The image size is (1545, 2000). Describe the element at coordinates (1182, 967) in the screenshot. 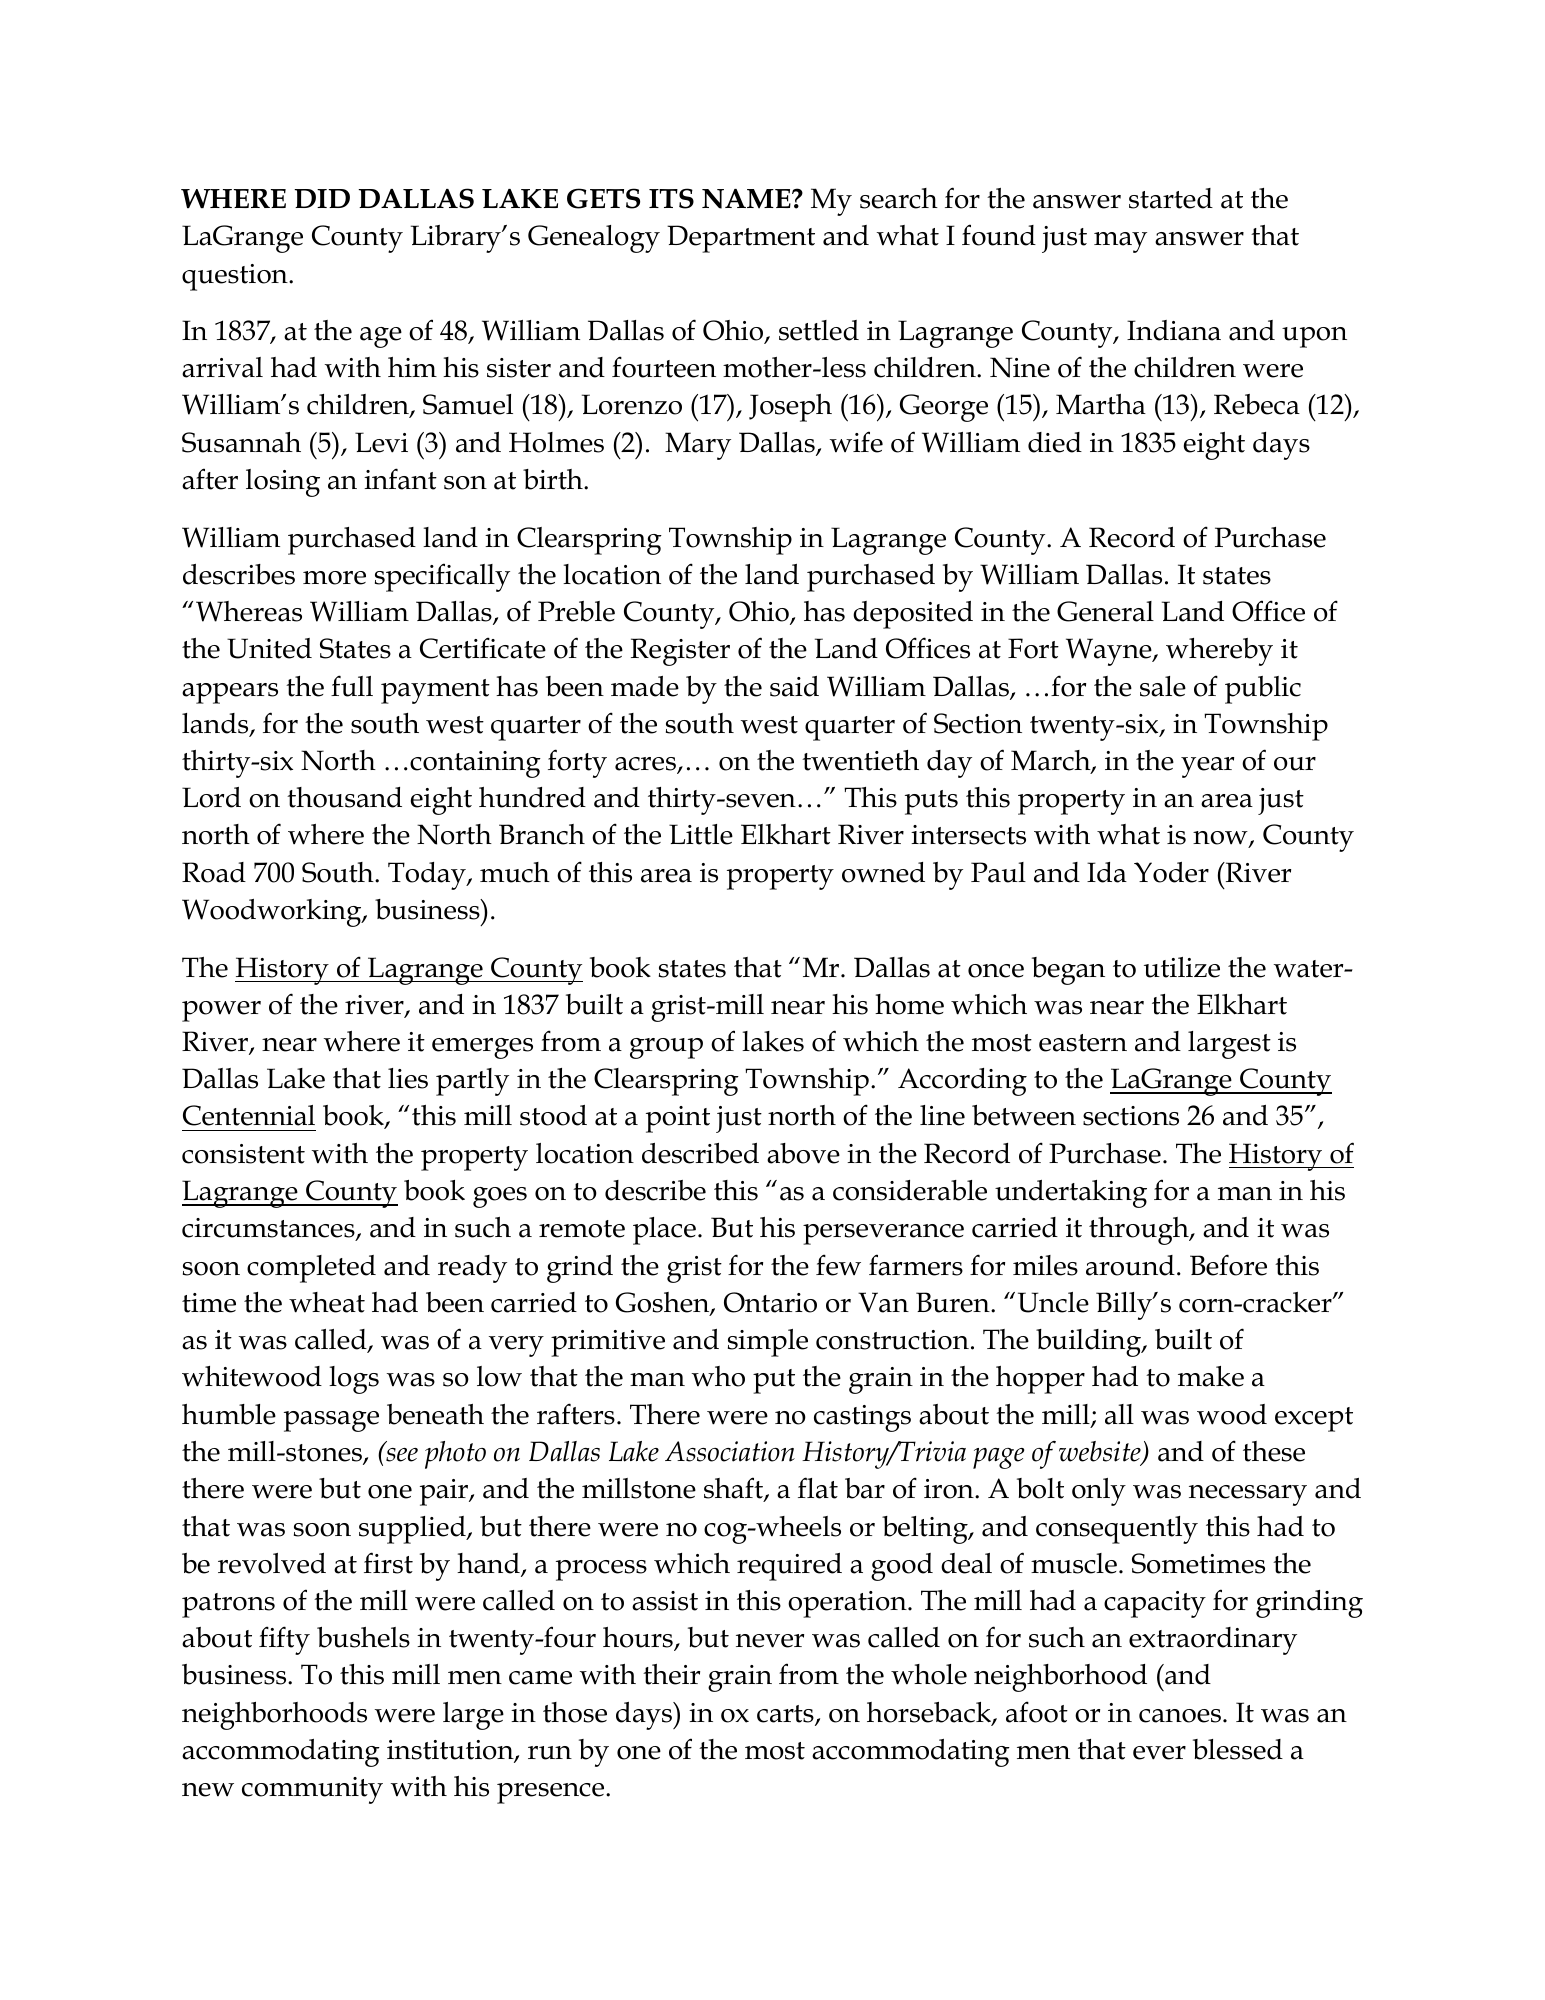

I see `utilize` at that location.
